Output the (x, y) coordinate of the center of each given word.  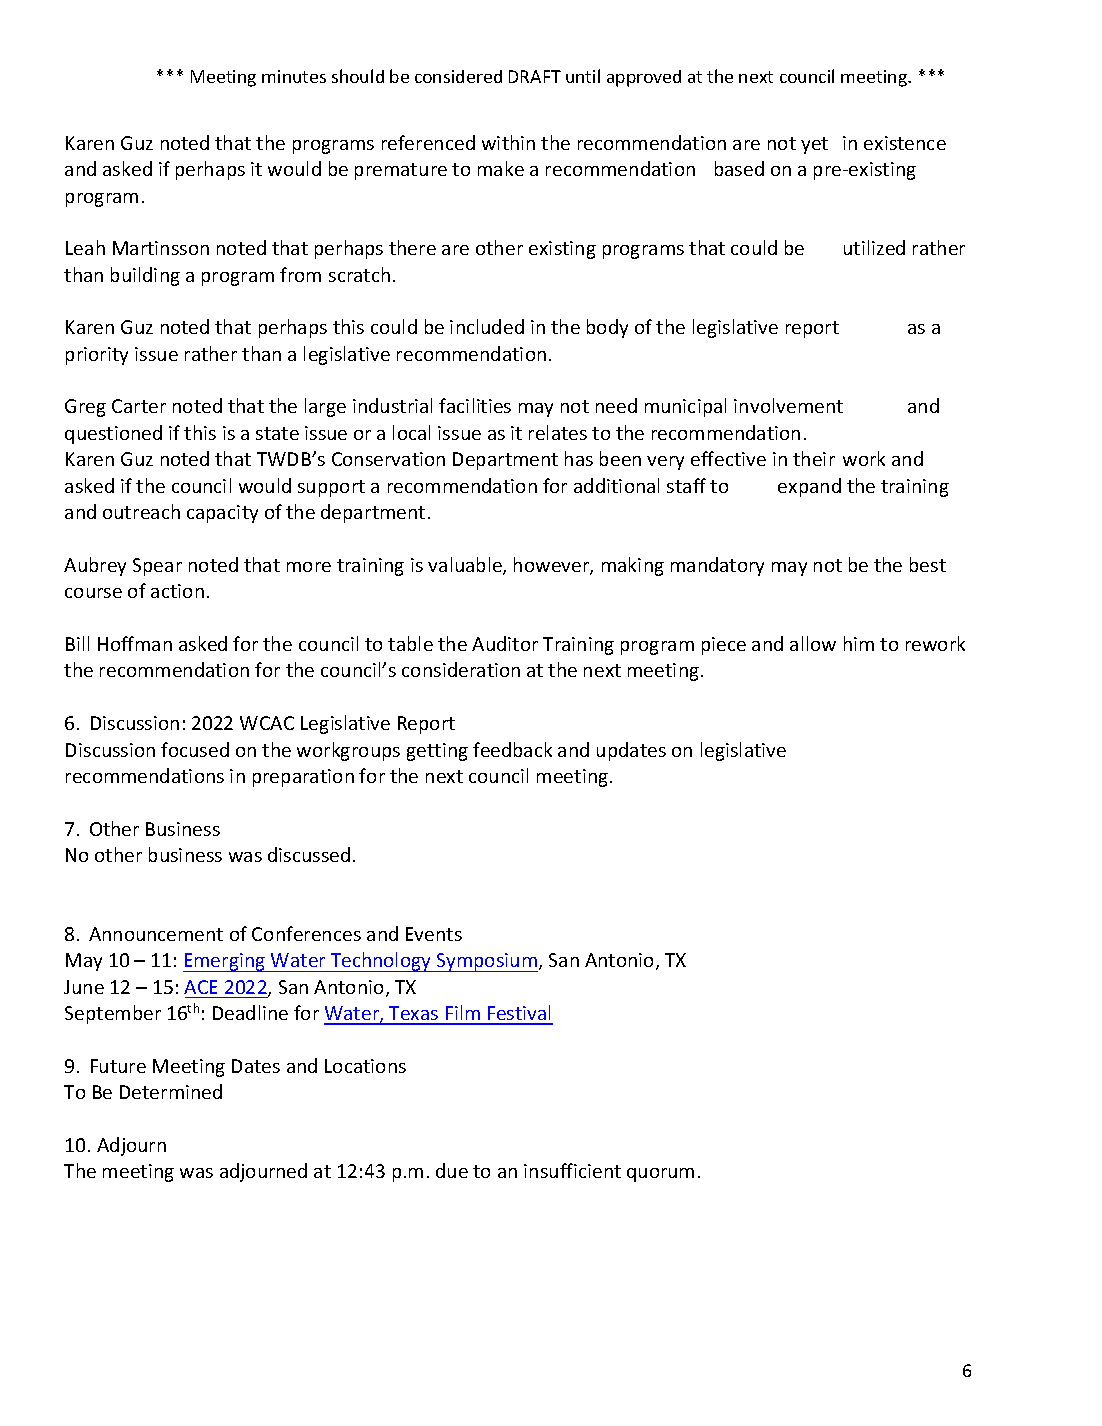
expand (809, 487)
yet (814, 145)
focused (195, 749)
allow (813, 643)
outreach (141, 511)
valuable (466, 566)
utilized (874, 247)
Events (434, 934)
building (145, 276)
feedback (512, 749)
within (508, 142)
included (487, 326)
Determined (171, 1091)
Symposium (486, 962)
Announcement (156, 934)
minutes (294, 76)
